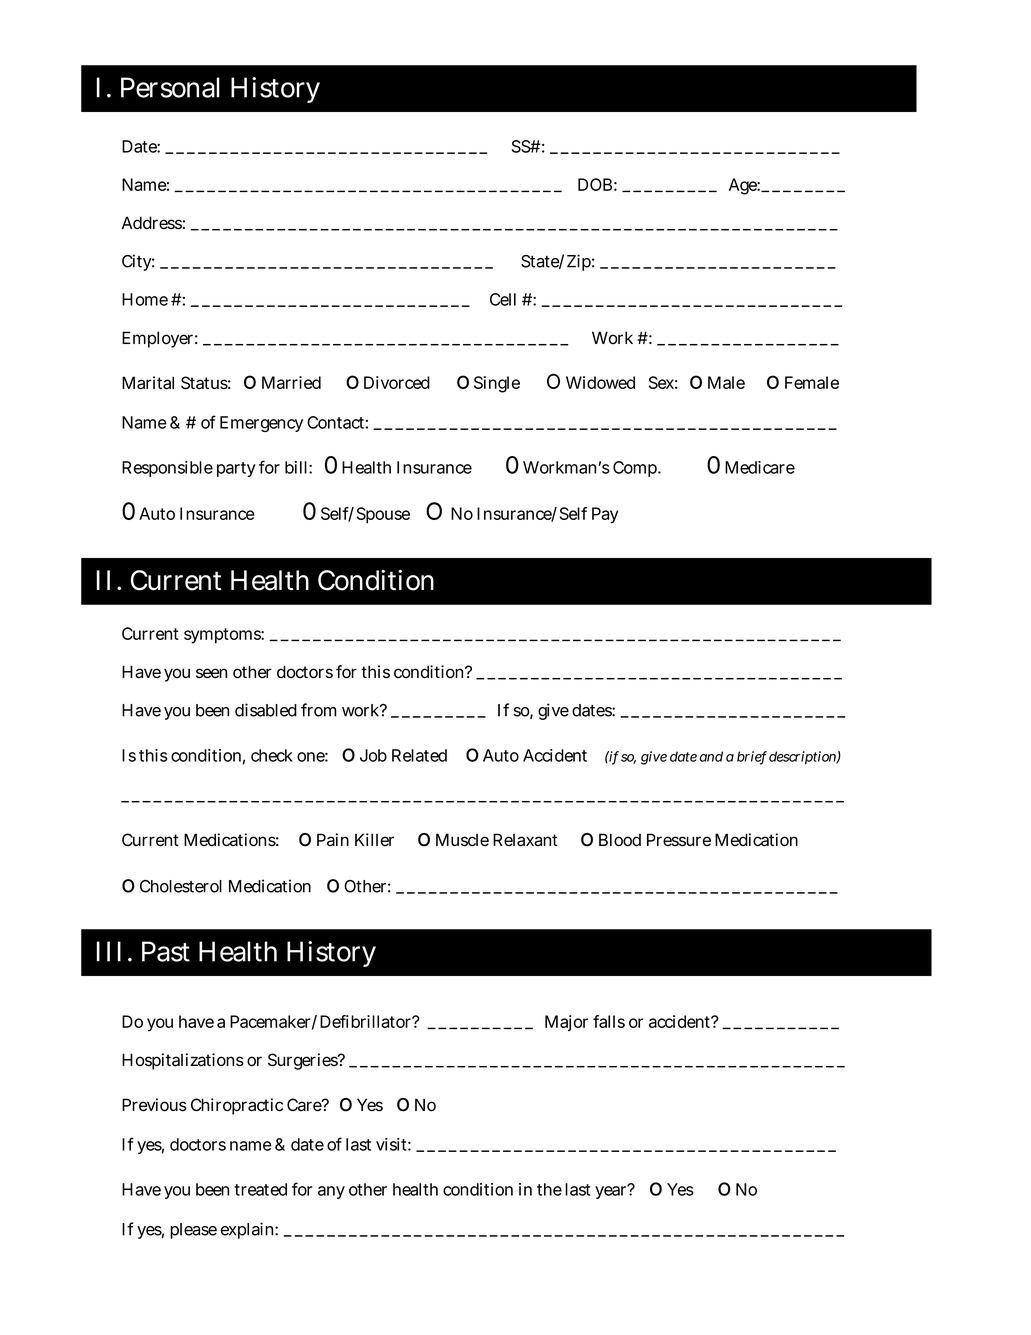 The height and width of the screenshot is (1335, 1031). What do you see at coordinates (193, 1231) in the screenshot?
I see `please` at bounding box center [193, 1231].
